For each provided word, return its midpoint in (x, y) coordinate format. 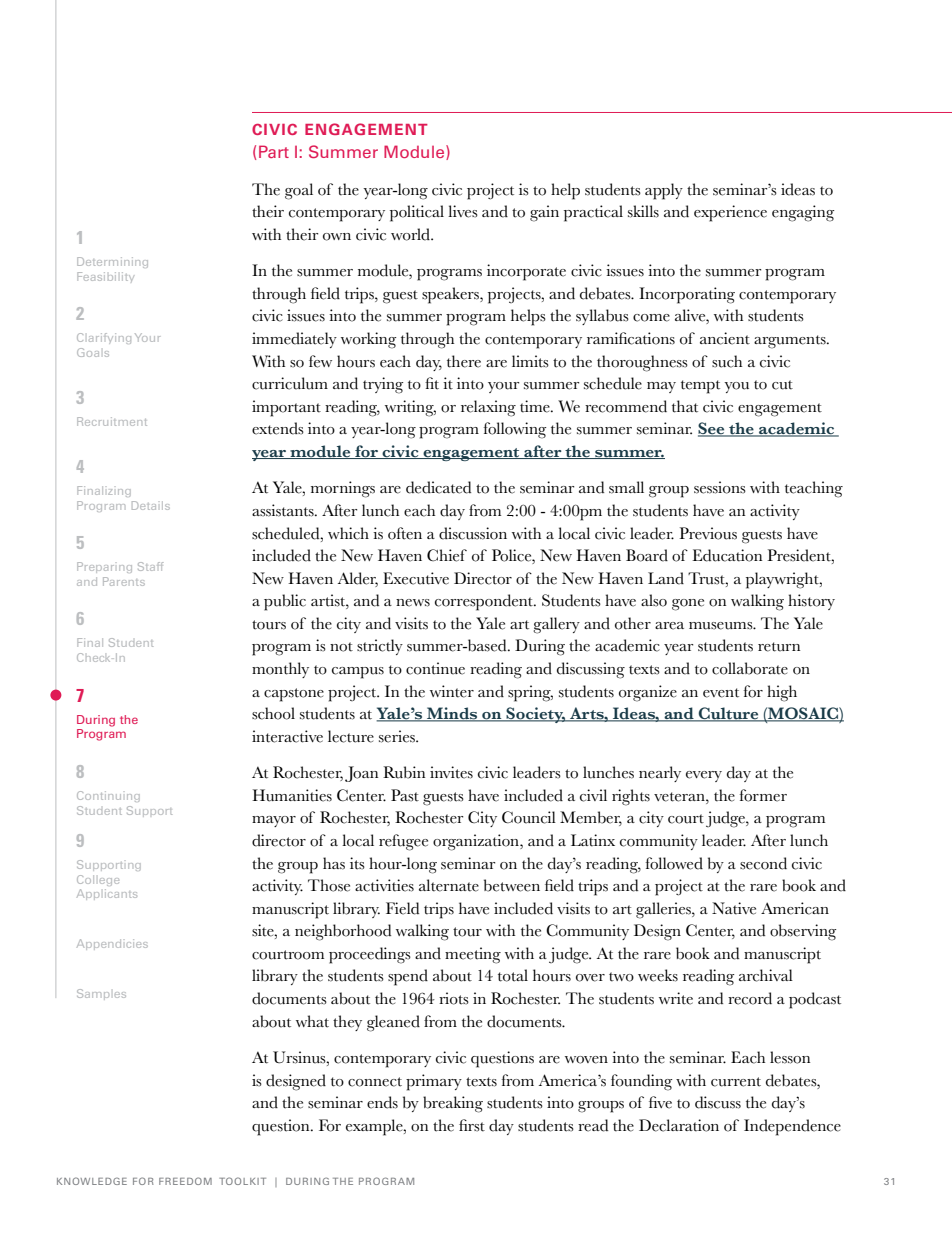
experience (730, 213)
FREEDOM (185, 1181)
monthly (280, 670)
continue (435, 668)
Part (274, 151)
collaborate (750, 668)
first (472, 1125)
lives (463, 211)
